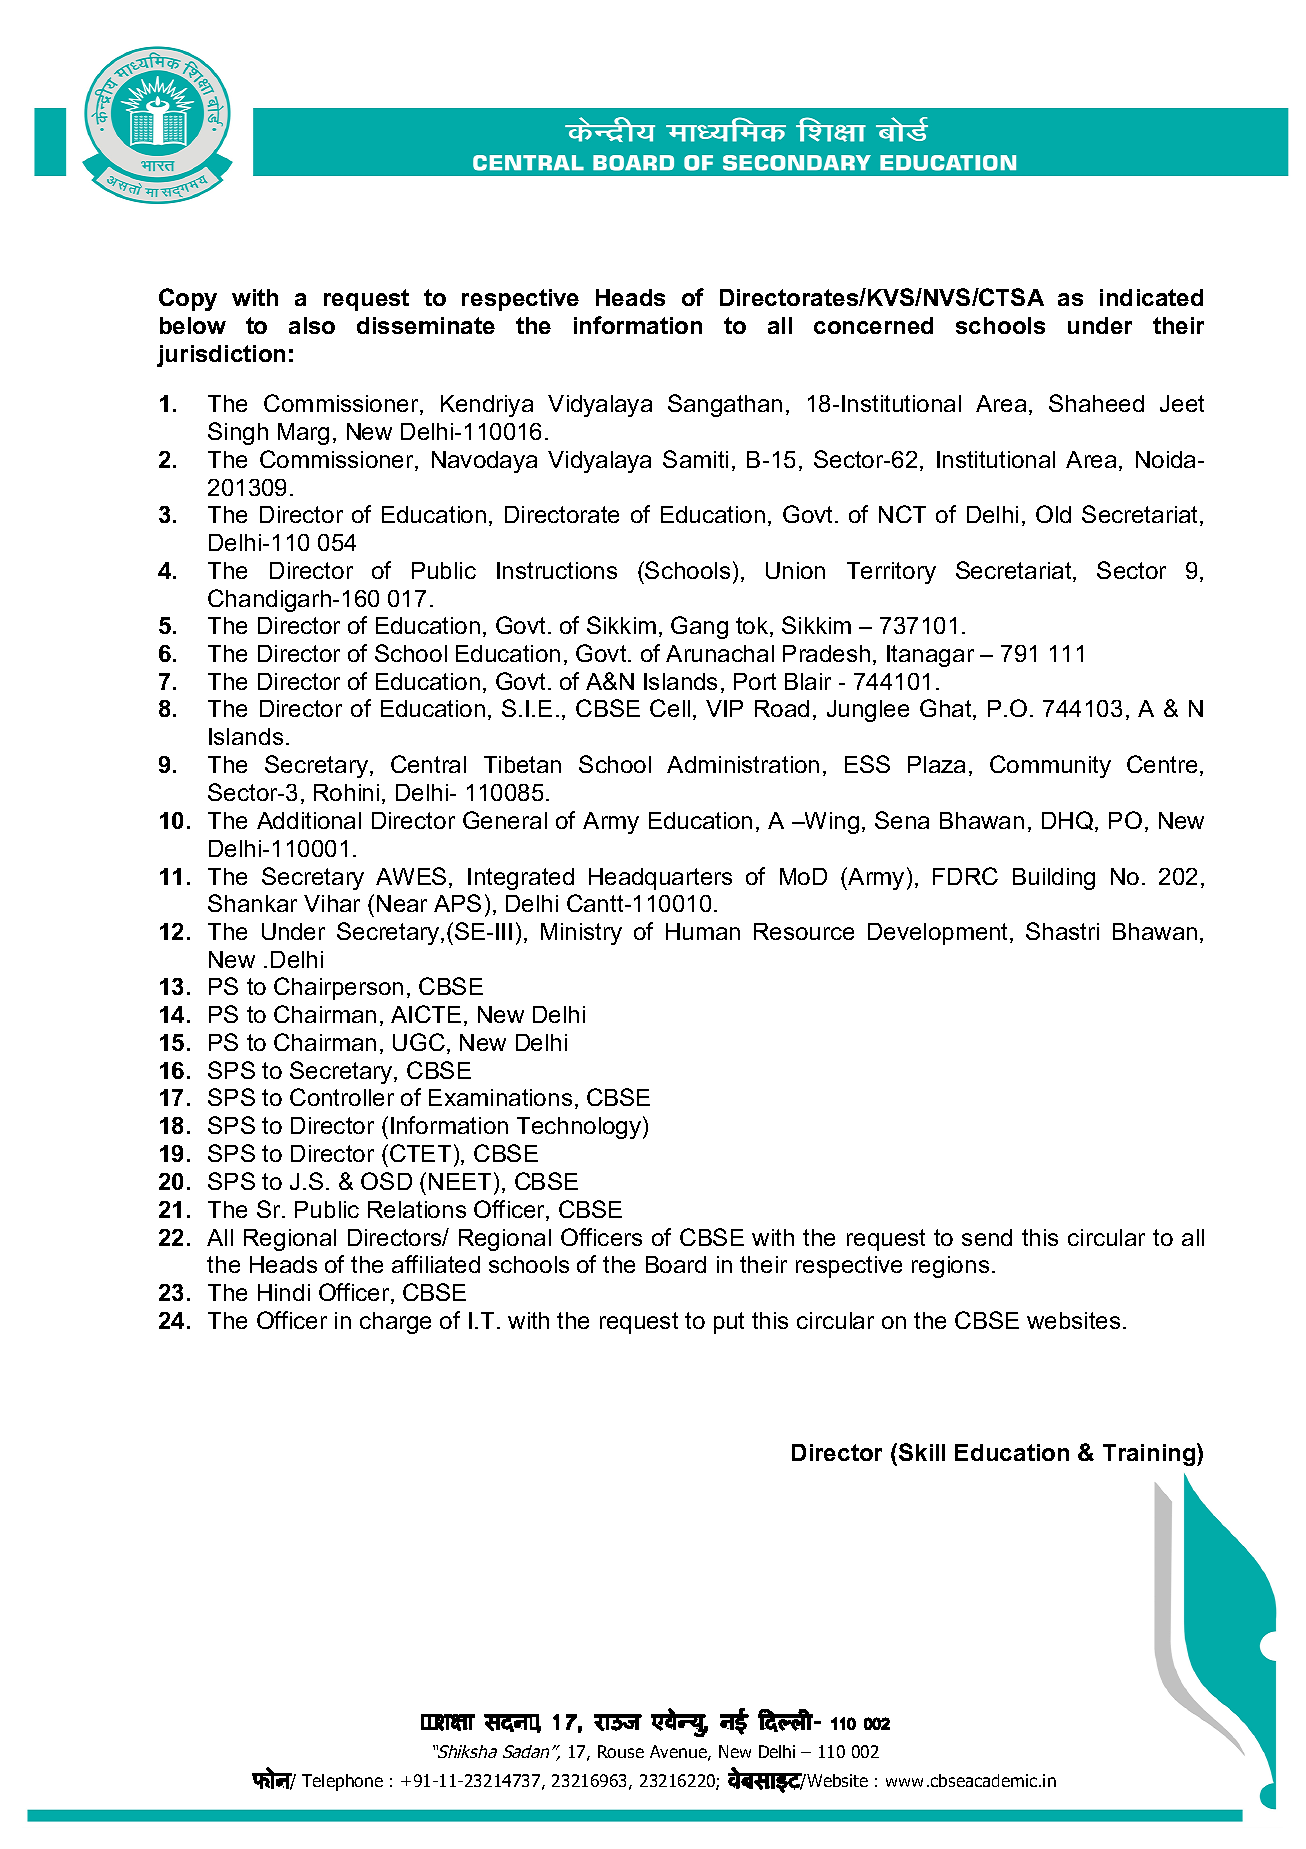 The image size is (1306, 1849). Describe the element at coordinates (1096, 403) in the document. I see `Shaheed` at that location.
